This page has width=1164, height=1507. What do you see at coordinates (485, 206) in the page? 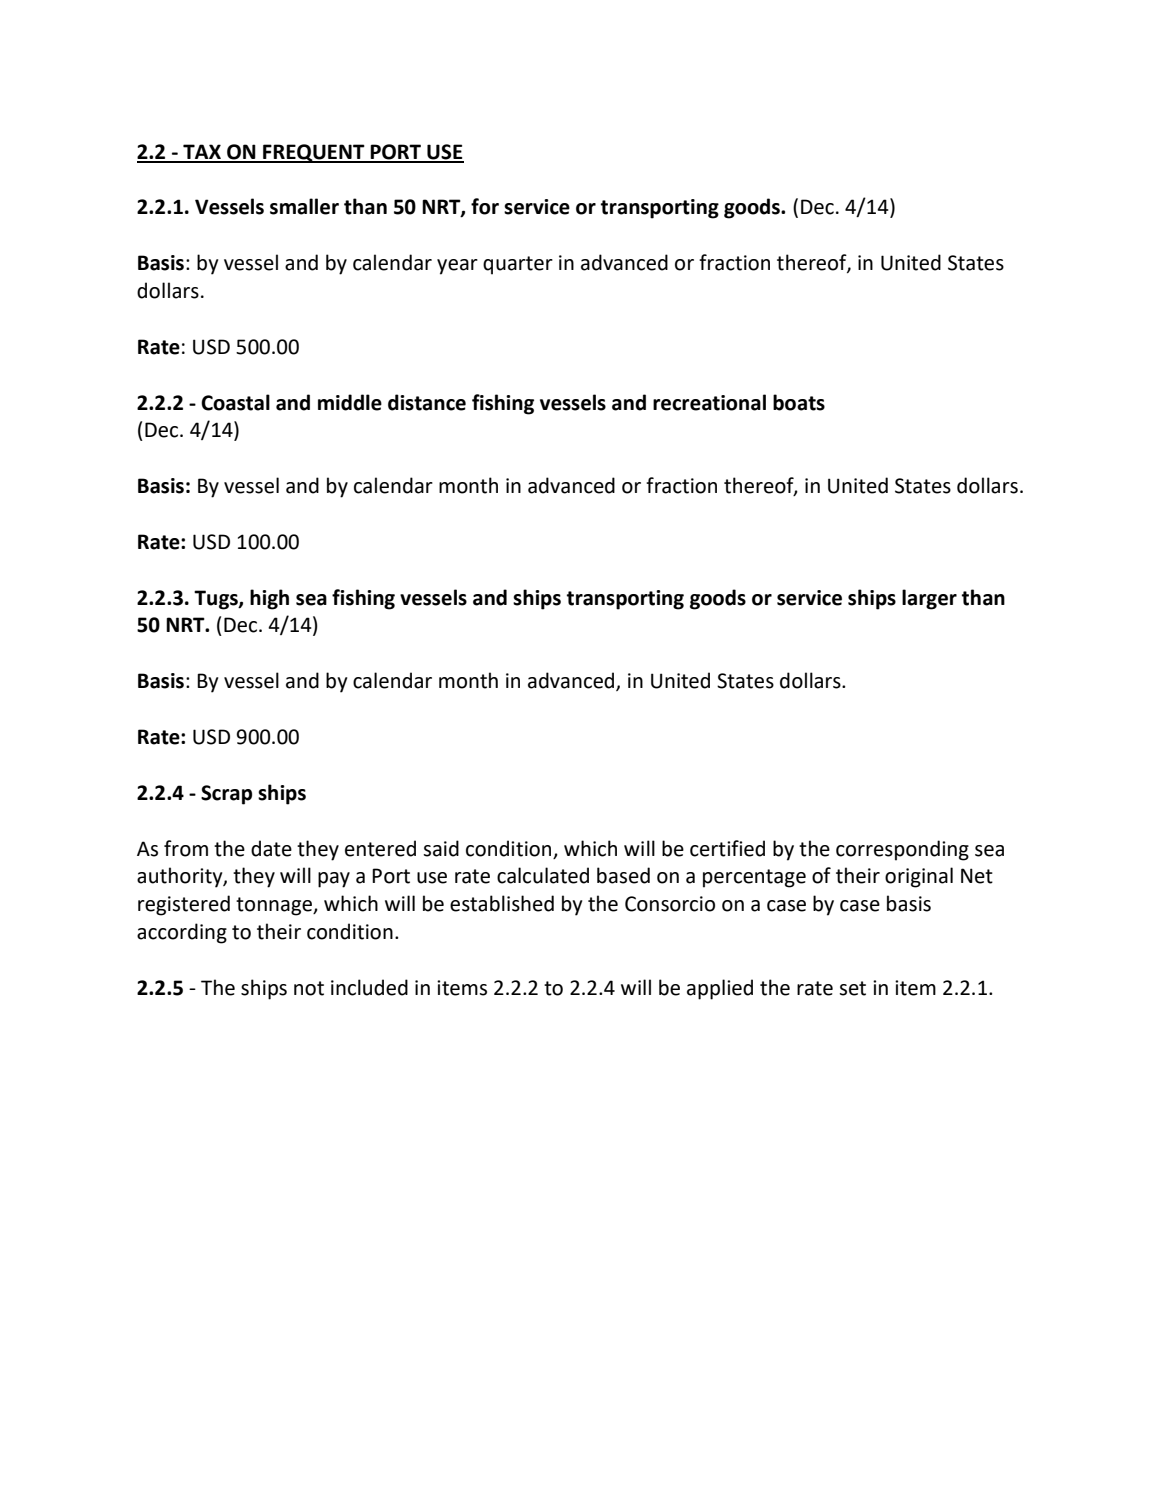
I see `for` at bounding box center [485, 206].
